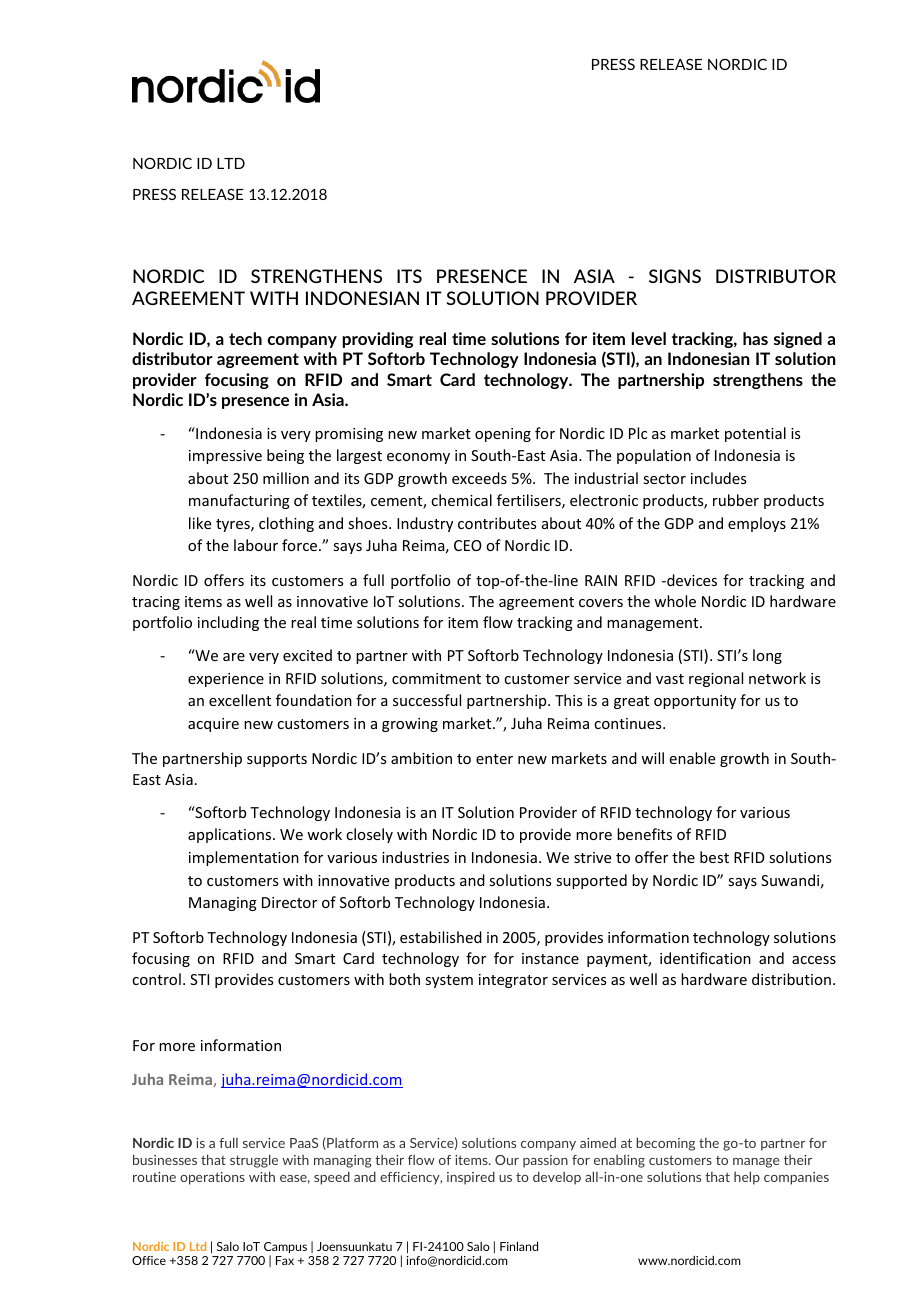  Describe the element at coordinates (550, 958) in the screenshot. I see `instance` at that location.
